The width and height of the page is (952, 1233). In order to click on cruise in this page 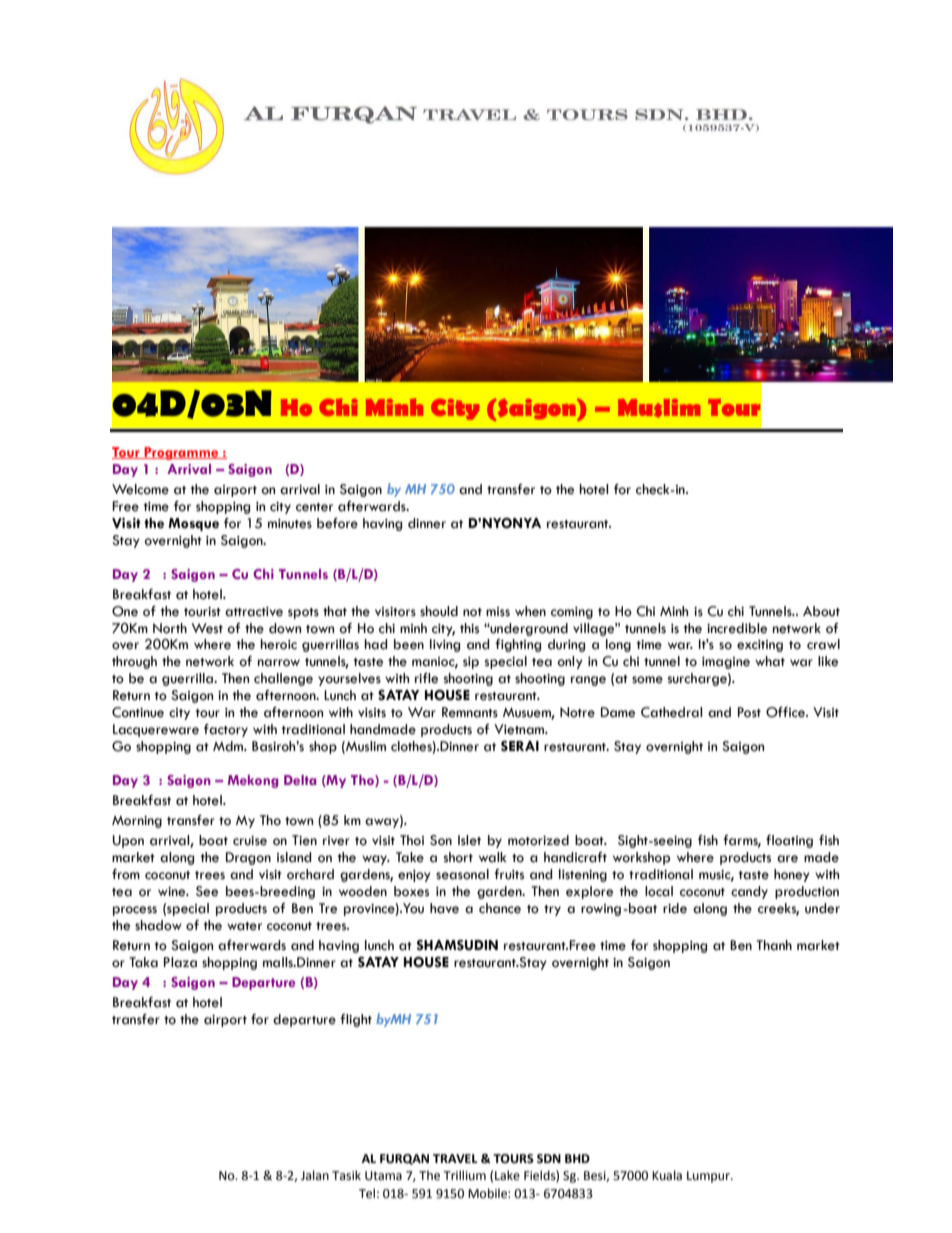, I will do `click(250, 841)`.
